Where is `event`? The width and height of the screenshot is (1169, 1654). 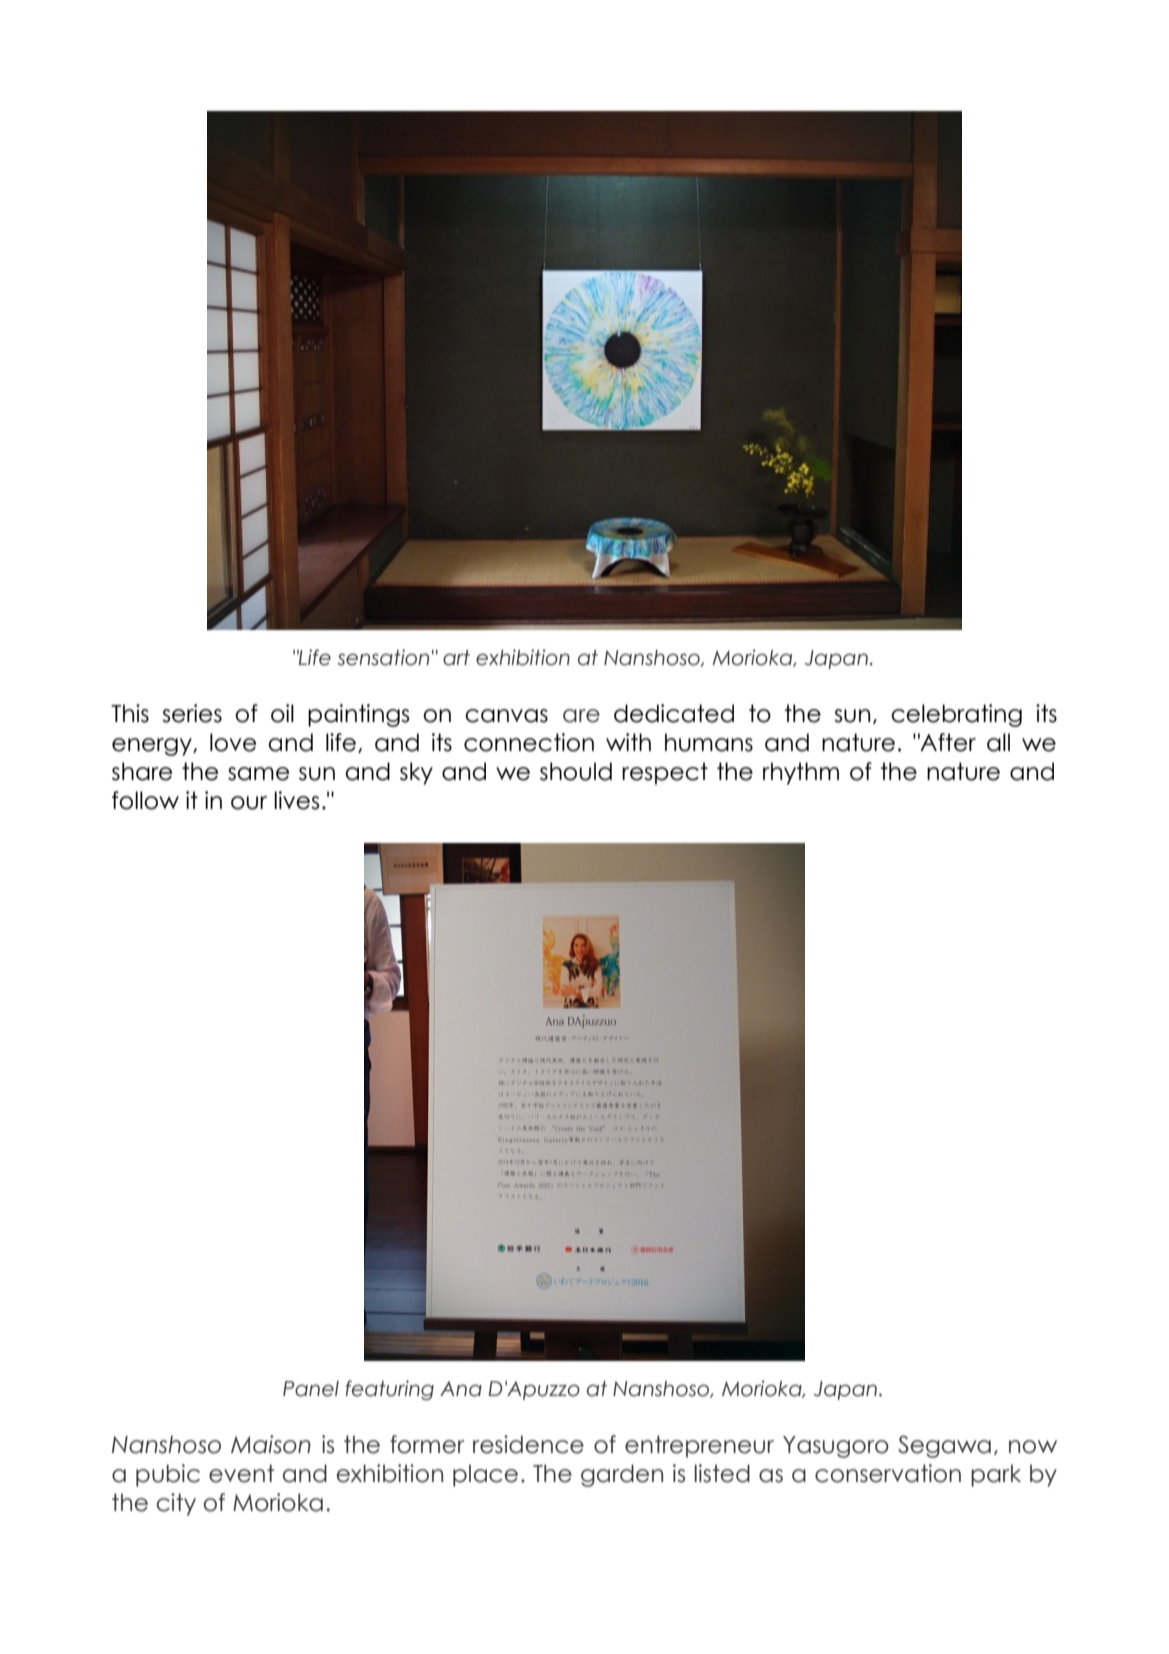
event is located at coordinates (241, 1473).
